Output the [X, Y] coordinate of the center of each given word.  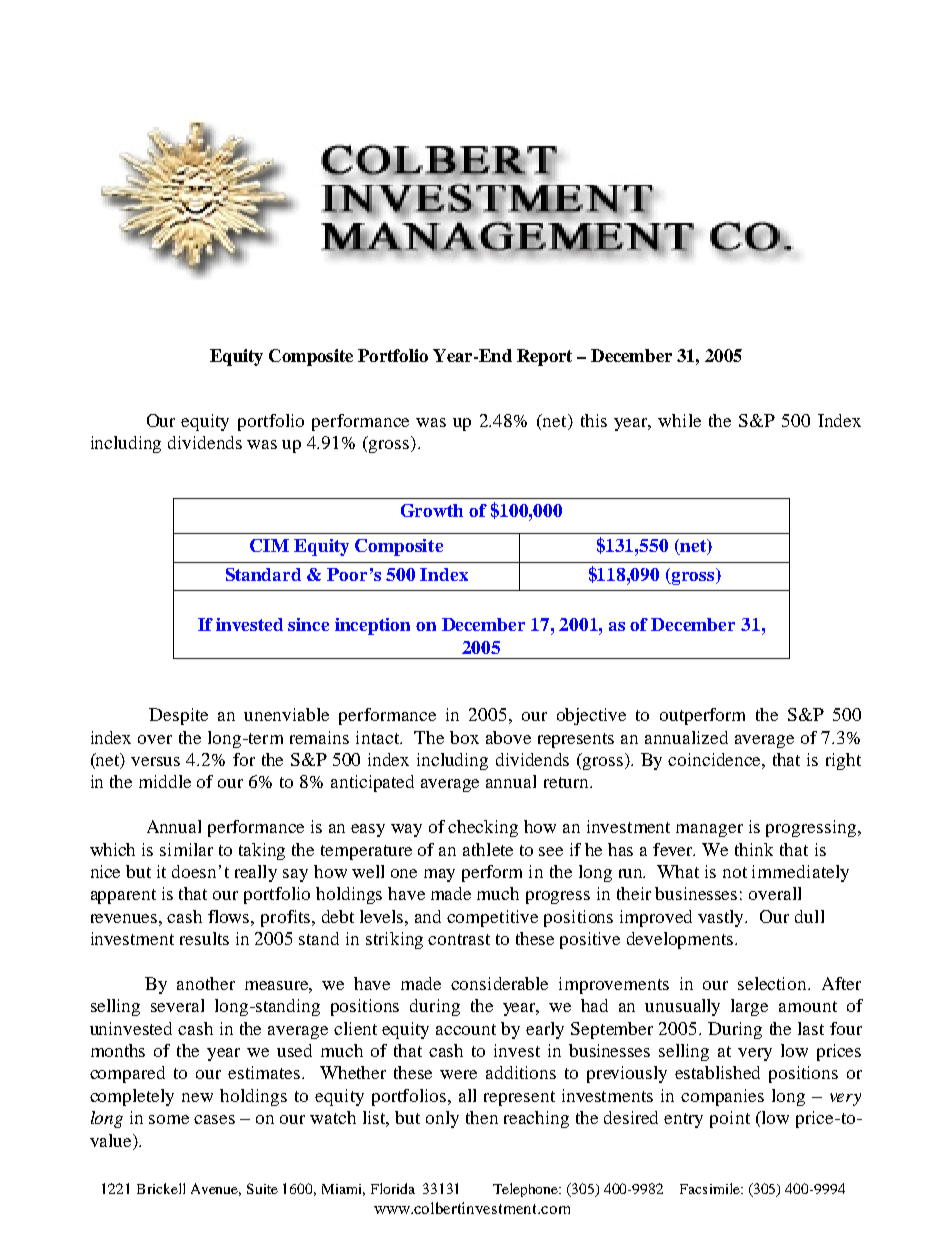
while [679, 420]
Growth [432, 510]
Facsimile [711, 1188]
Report [544, 357]
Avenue [216, 1189]
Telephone [527, 1190]
